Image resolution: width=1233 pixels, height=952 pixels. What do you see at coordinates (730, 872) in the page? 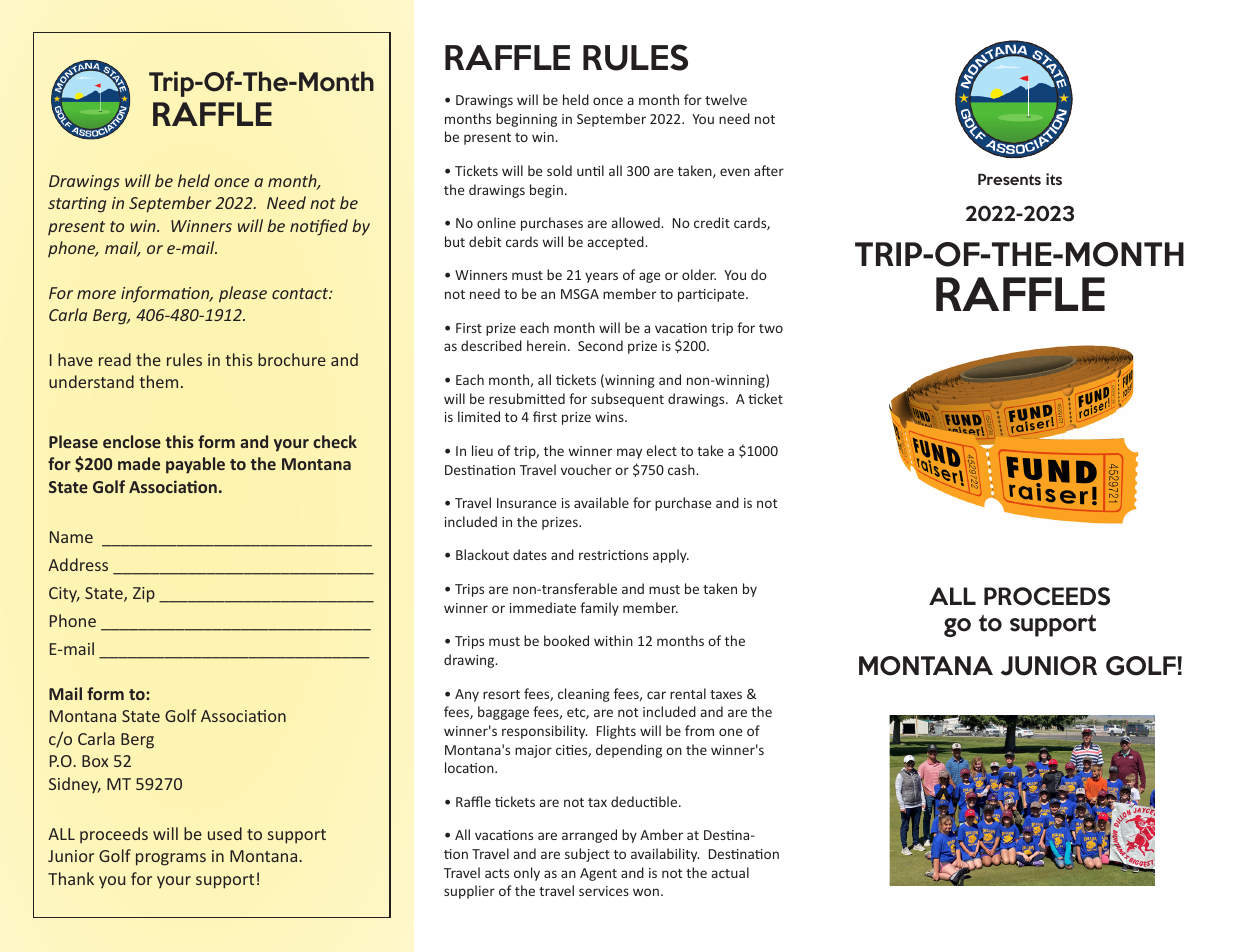
I see `actual` at bounding box center [730, 872].
